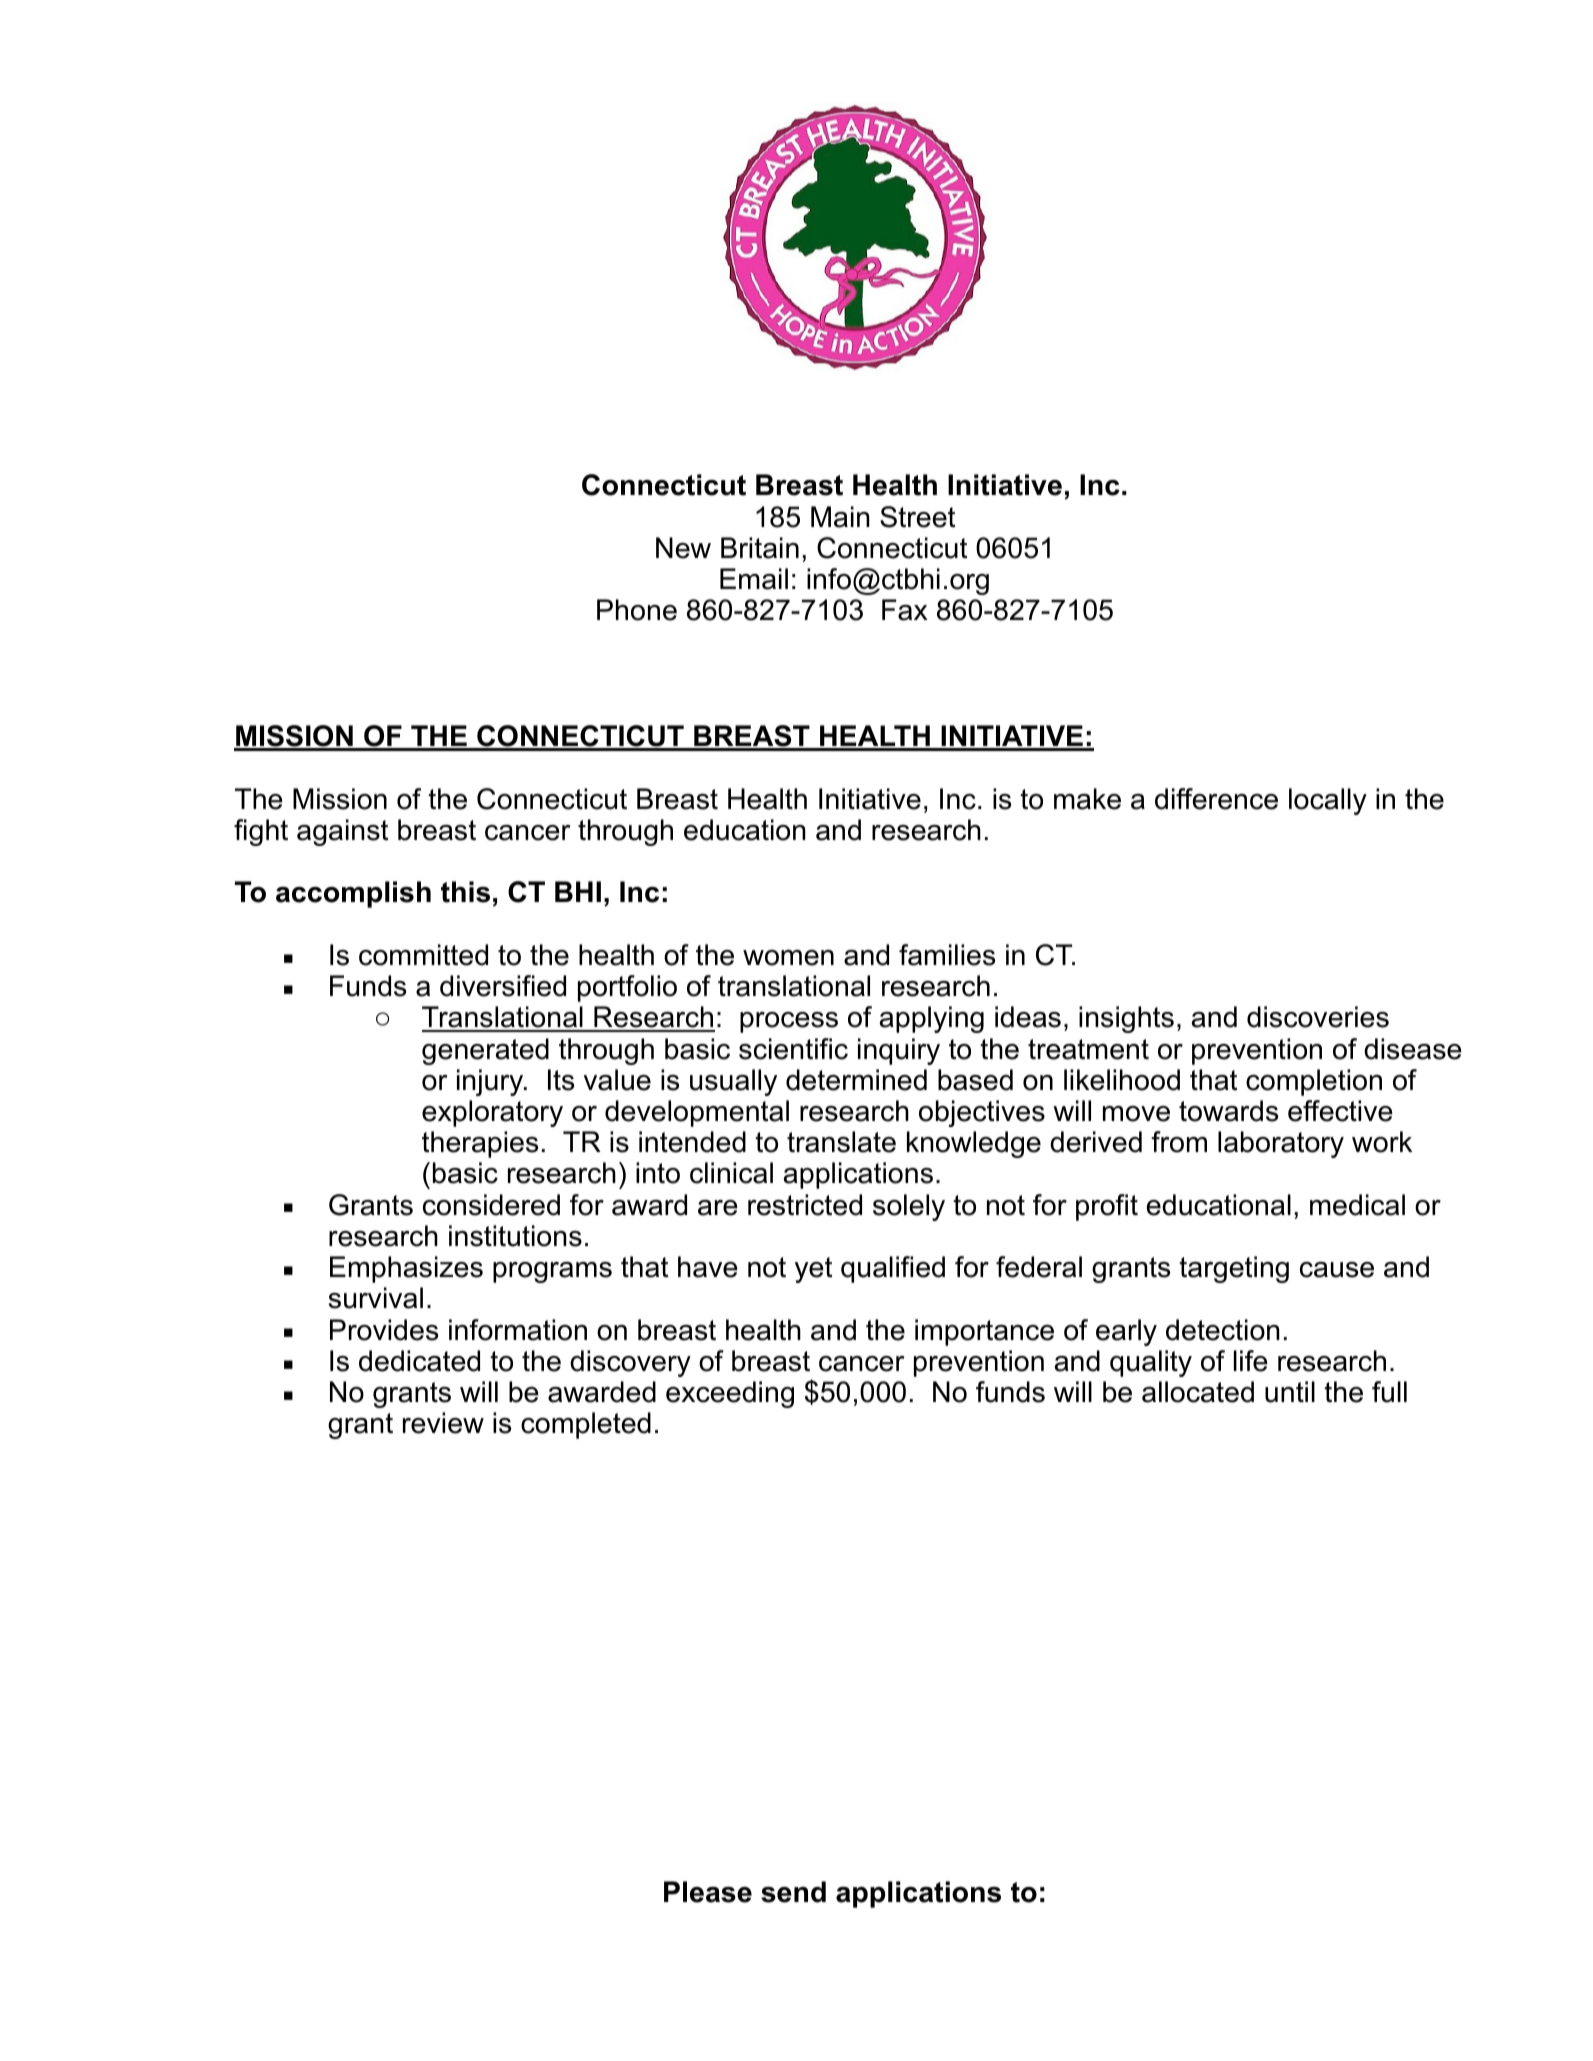 The height and width of the image is (2061, 1593). Describe the element at coordinates (1290, 1392) in the image. I see `until` at that location.
